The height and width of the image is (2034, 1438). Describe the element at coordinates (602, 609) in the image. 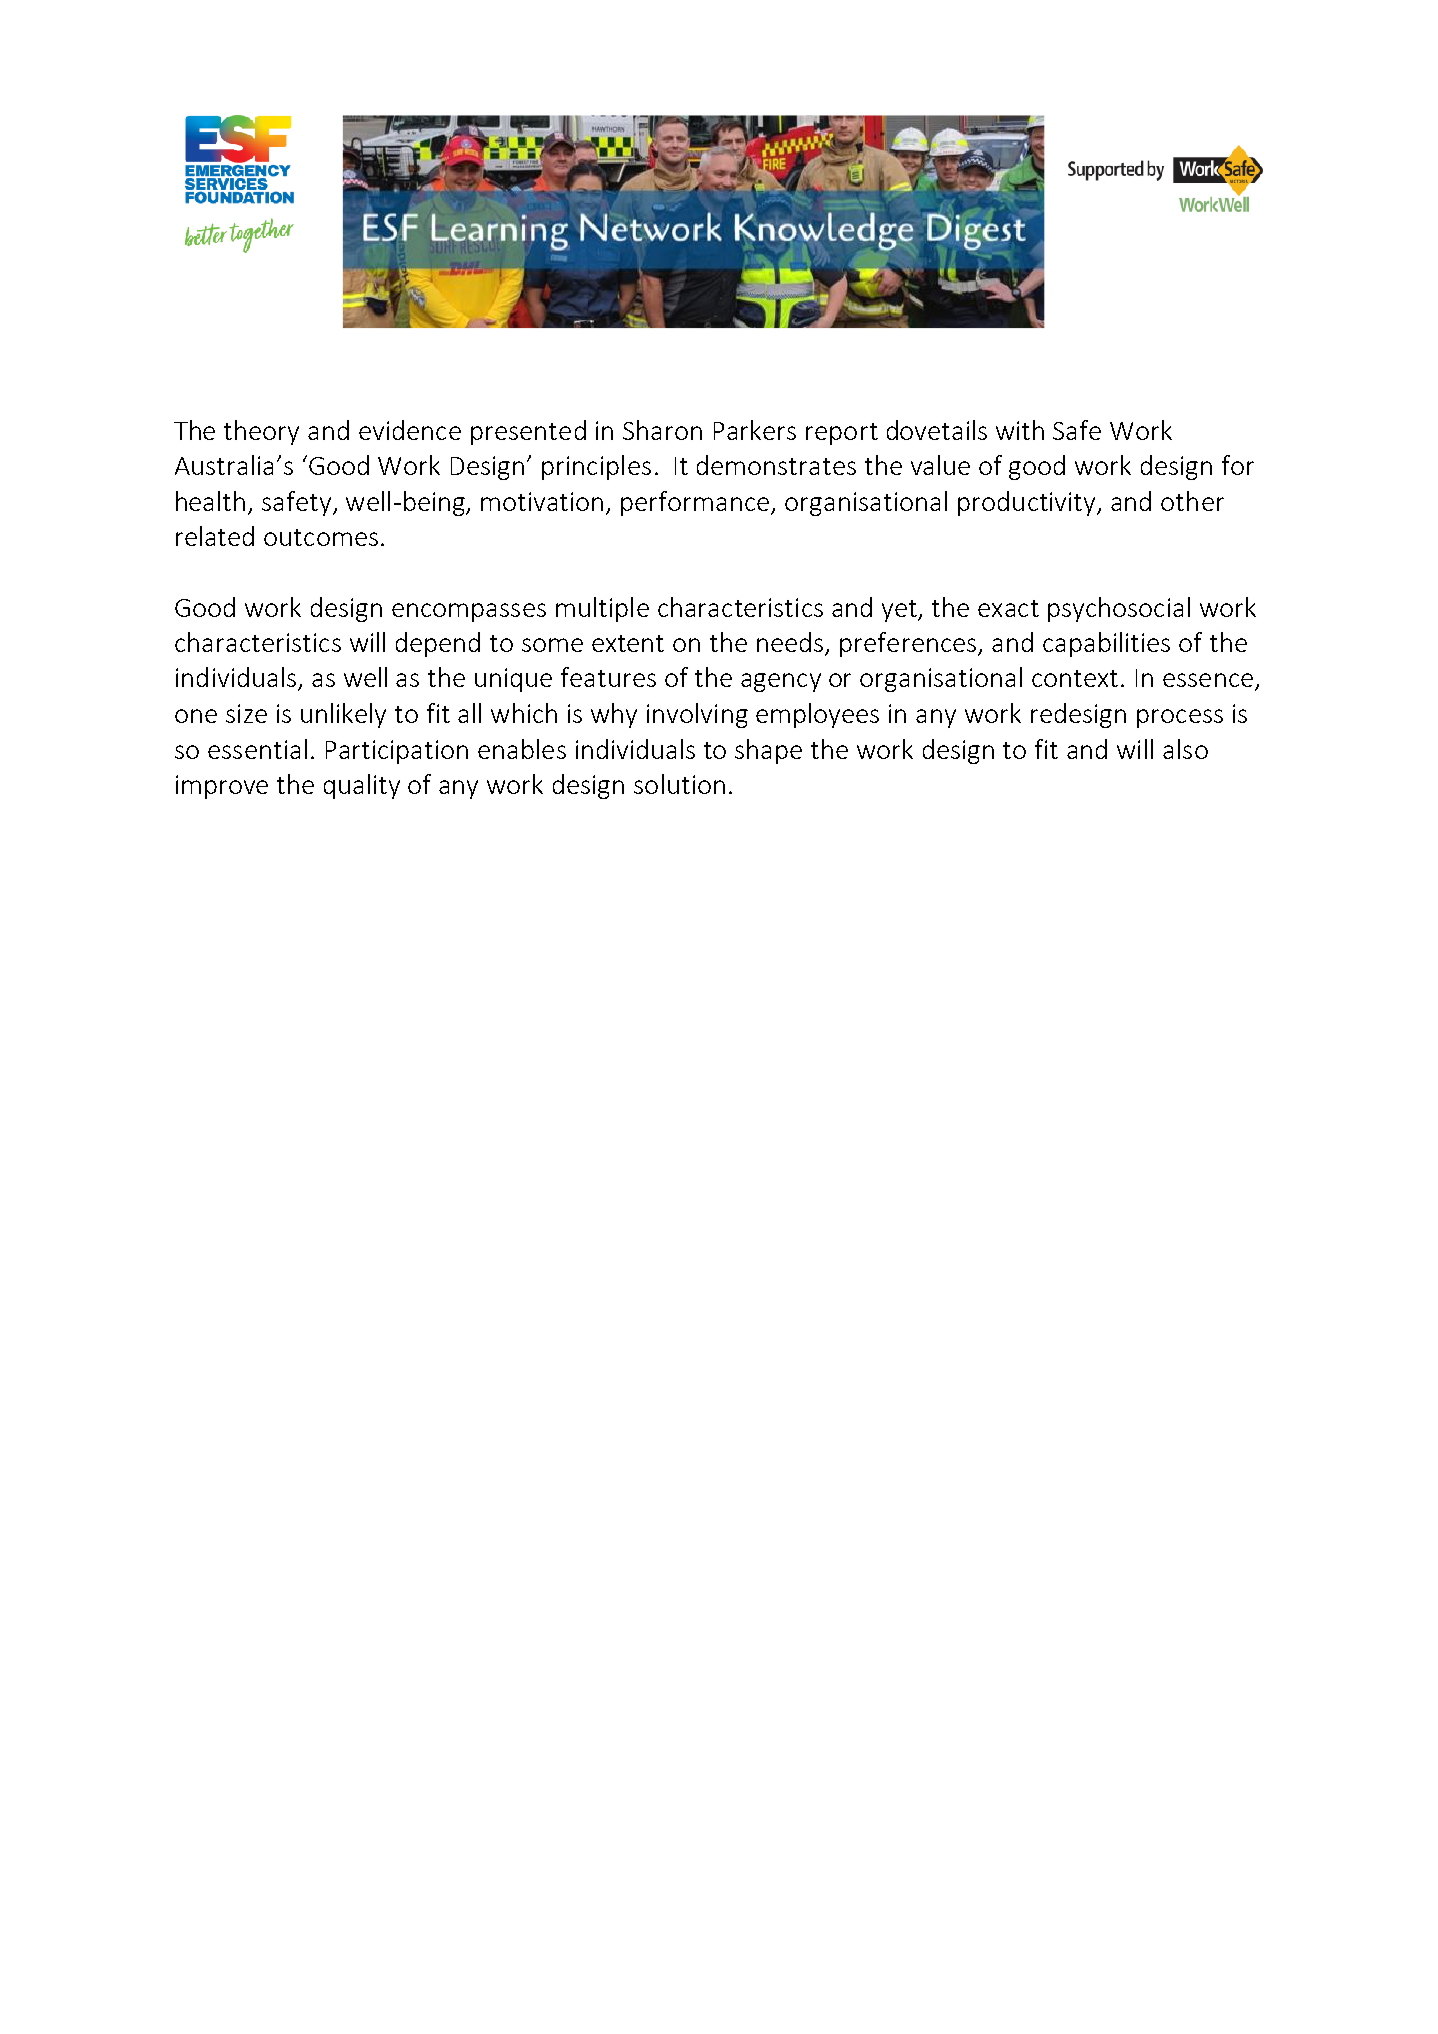

I see `multiple` at that location.
